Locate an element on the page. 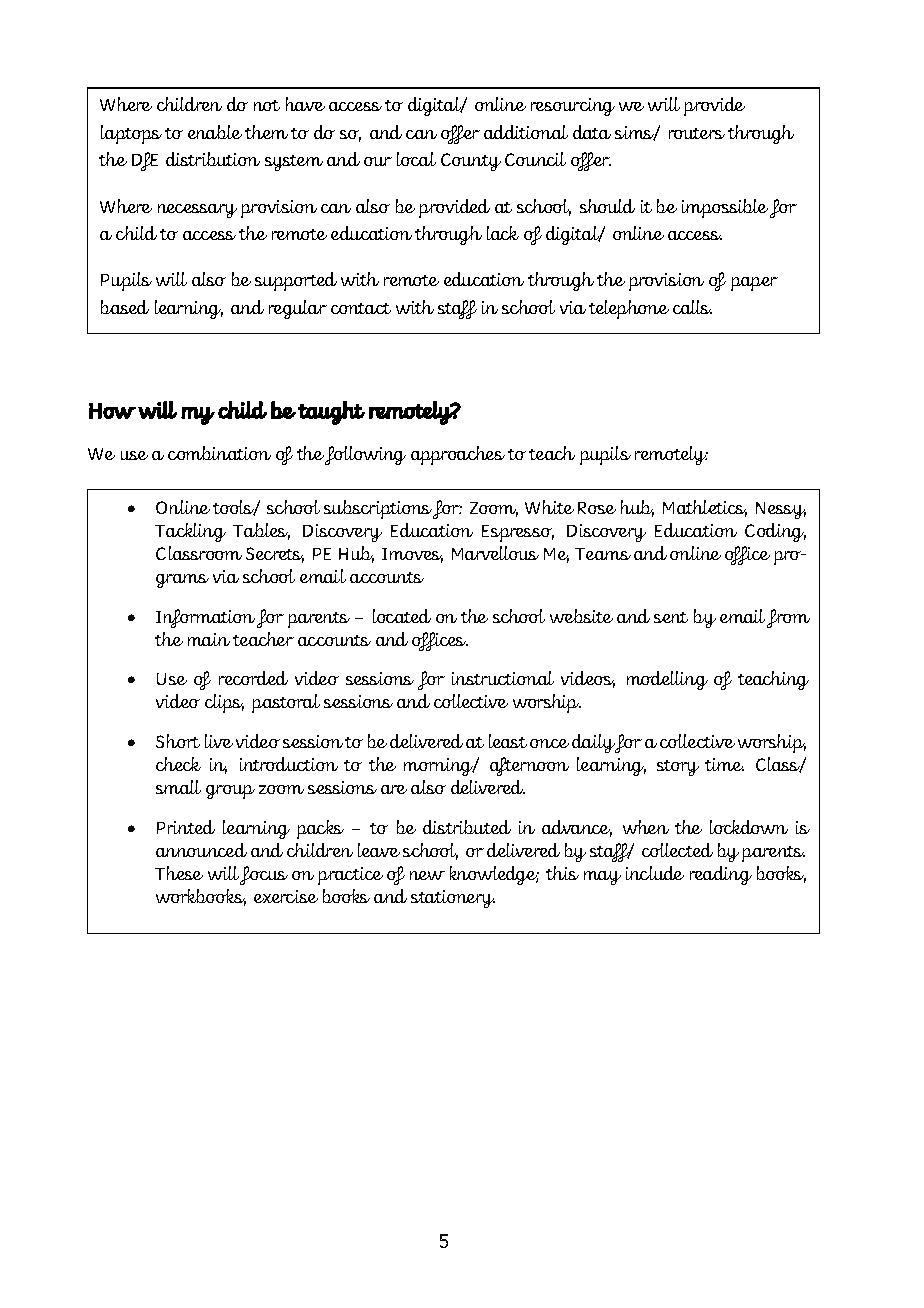 This document has height=1308, width=924. Tackling is located at coordinates (190, 532).
